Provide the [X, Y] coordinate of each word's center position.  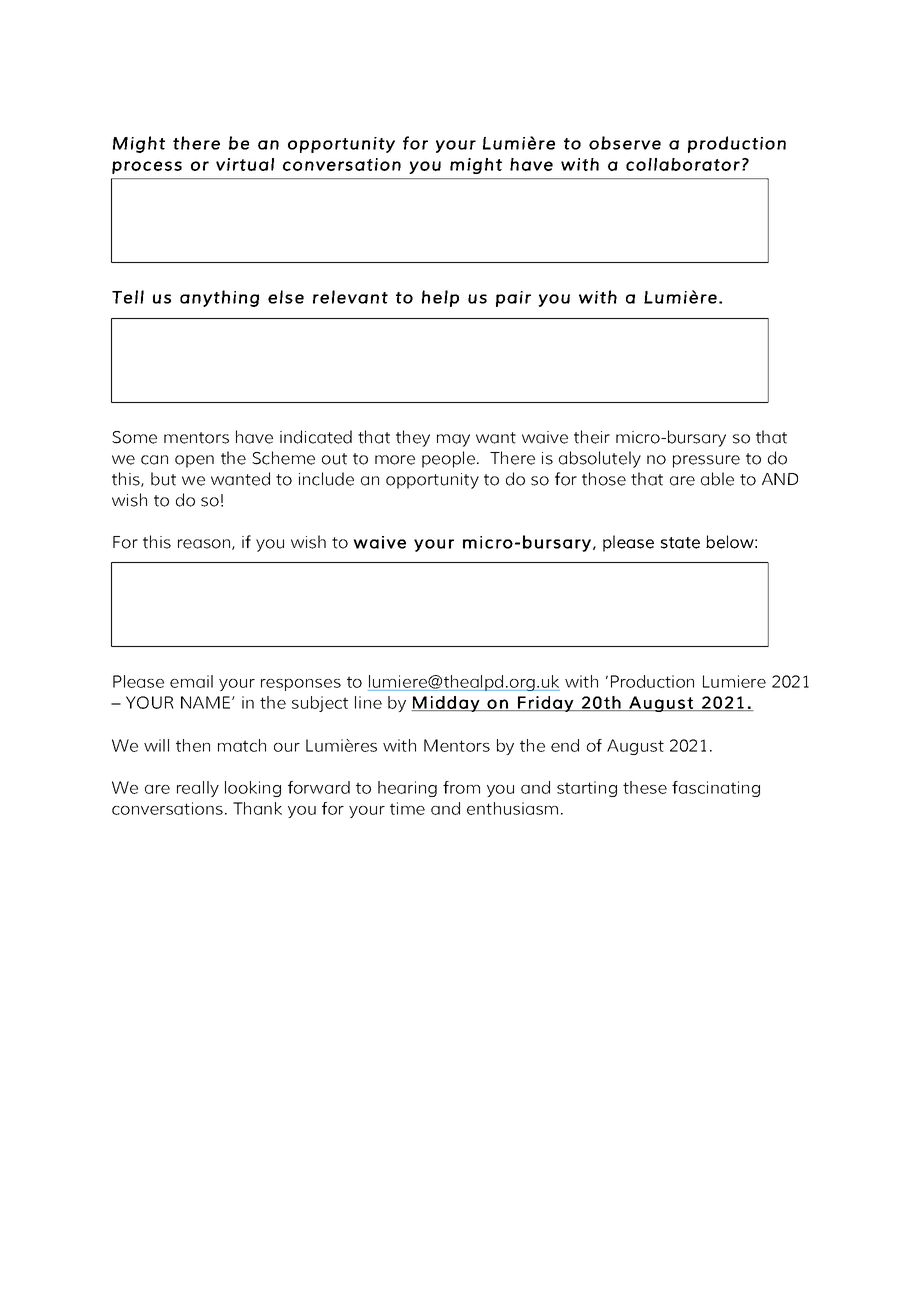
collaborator [683, 164]
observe [625, 143]
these [645, 787]
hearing [407, 789]
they [413, 438]
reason [205, 544]
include [326, 479]
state [680, 543]
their [592, 437]
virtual [245, 164]
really [198, 789]
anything [219, 298]
